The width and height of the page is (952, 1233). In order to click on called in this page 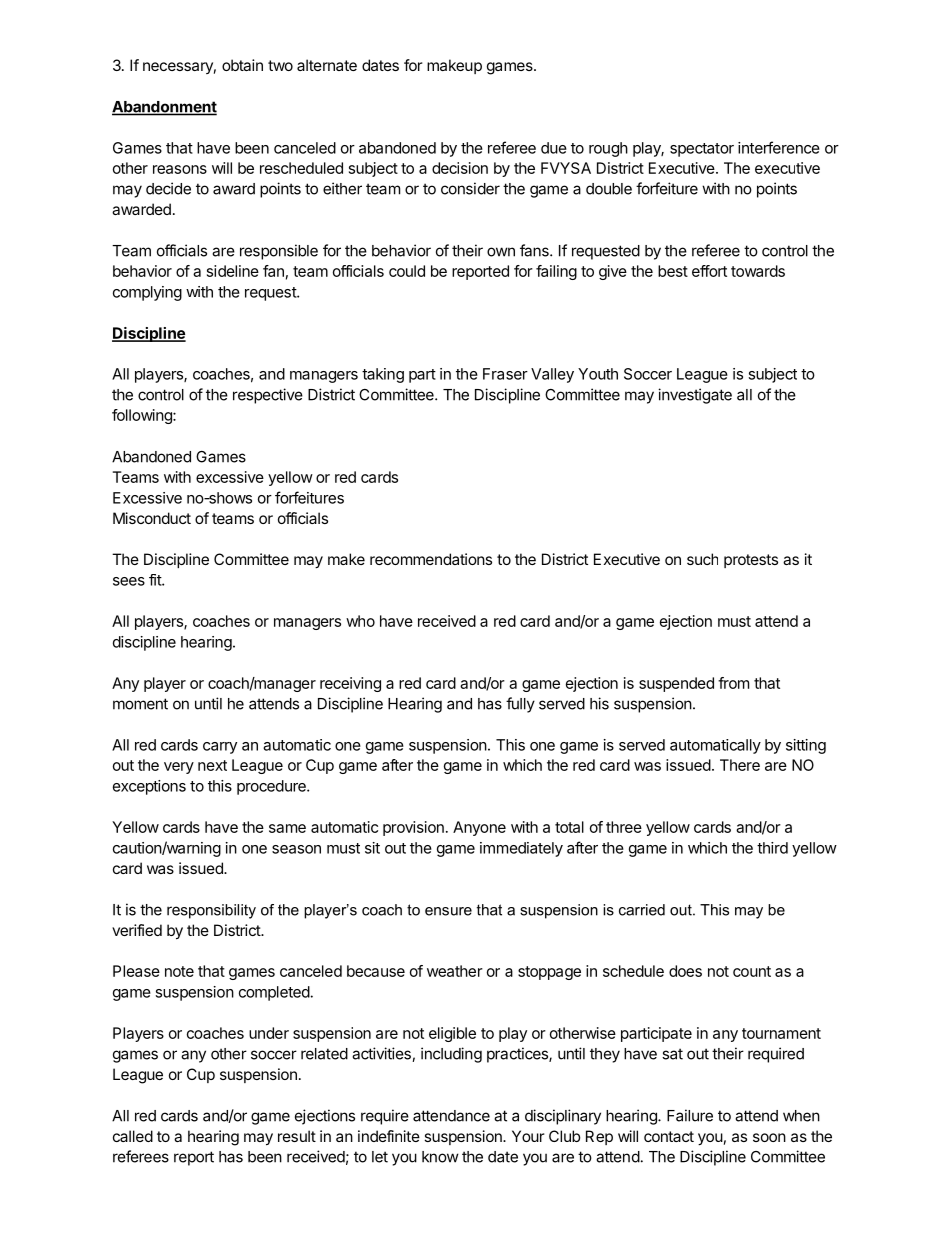, I will do `click(133, 1136)`.
